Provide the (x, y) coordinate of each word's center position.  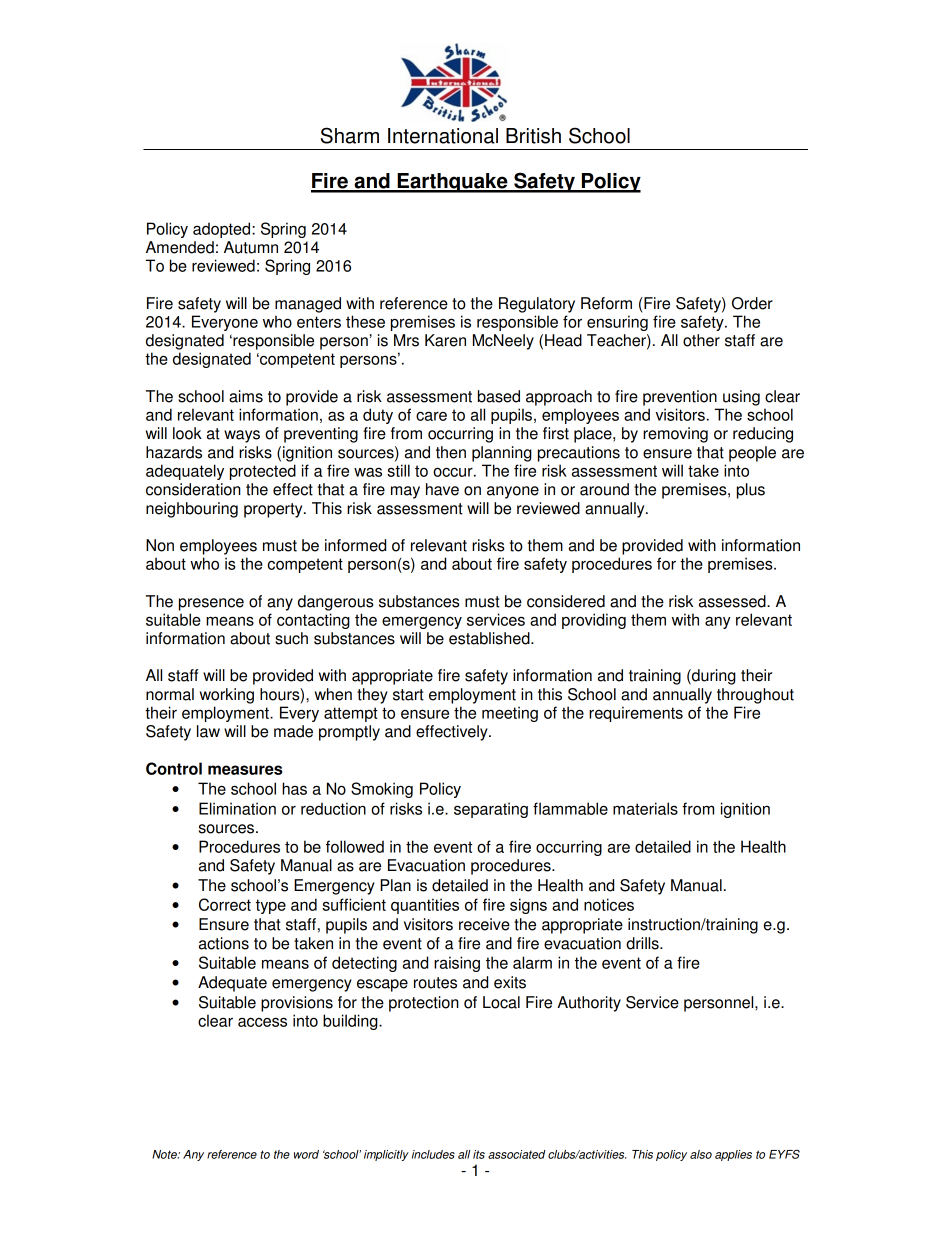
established (490, 638)
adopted (223, 230)
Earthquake (452, 183)
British (533, 136)
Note (165, 1154)
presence (211, 604)
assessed (733, 601)
